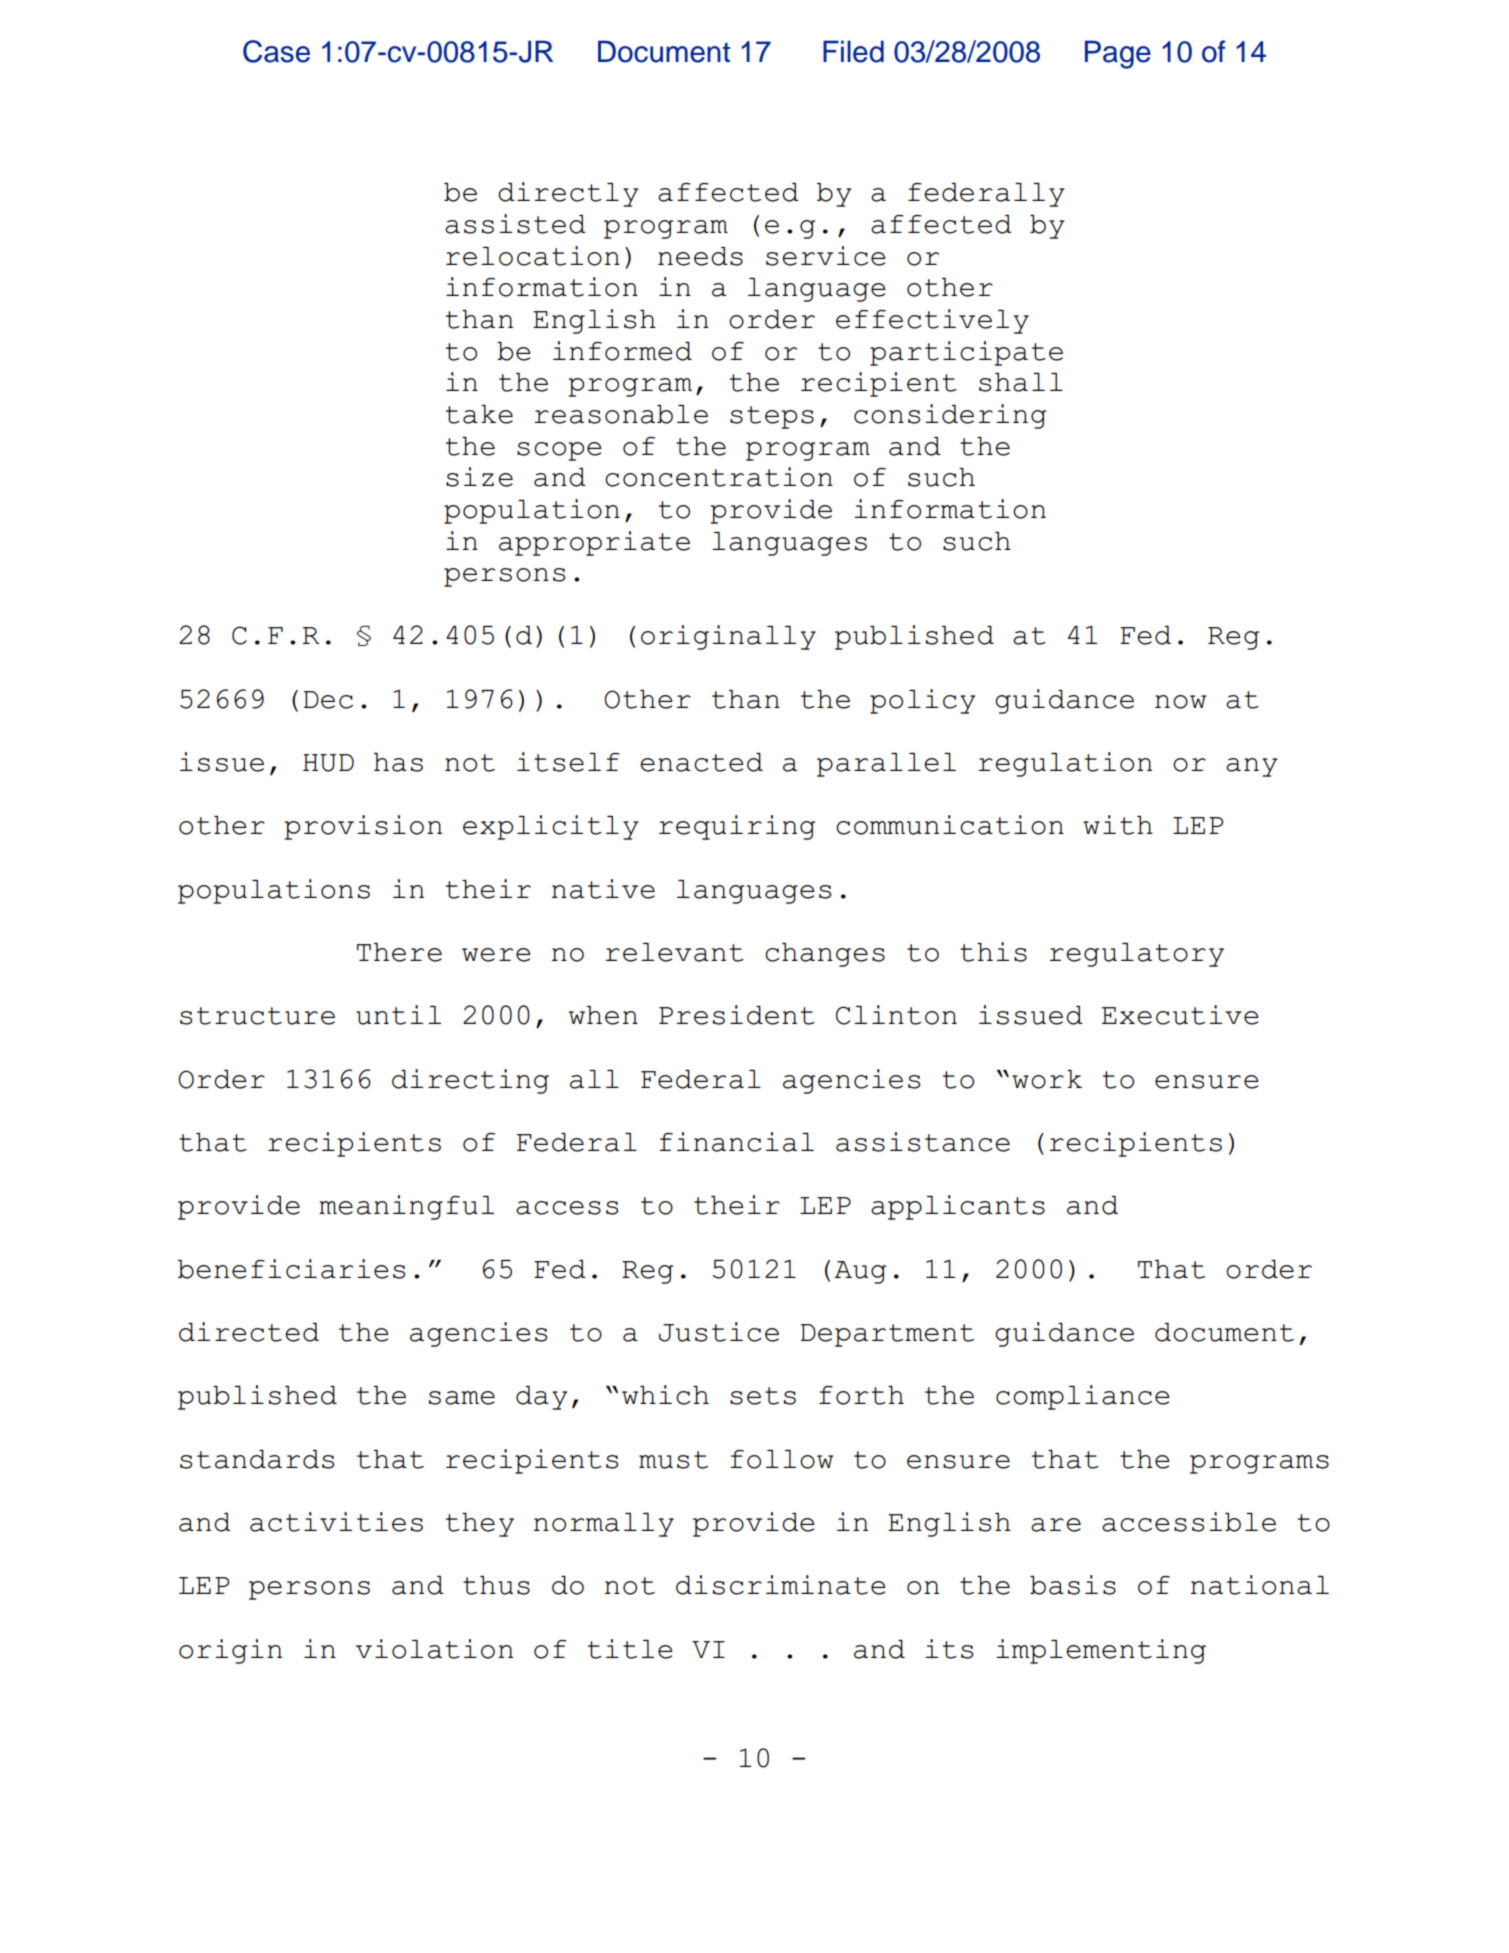 The height and width of the image is (1953, 1509). What do you see at coordinates (772, 417) in the image?
I see `steps` at bounding box center [772, 417].
